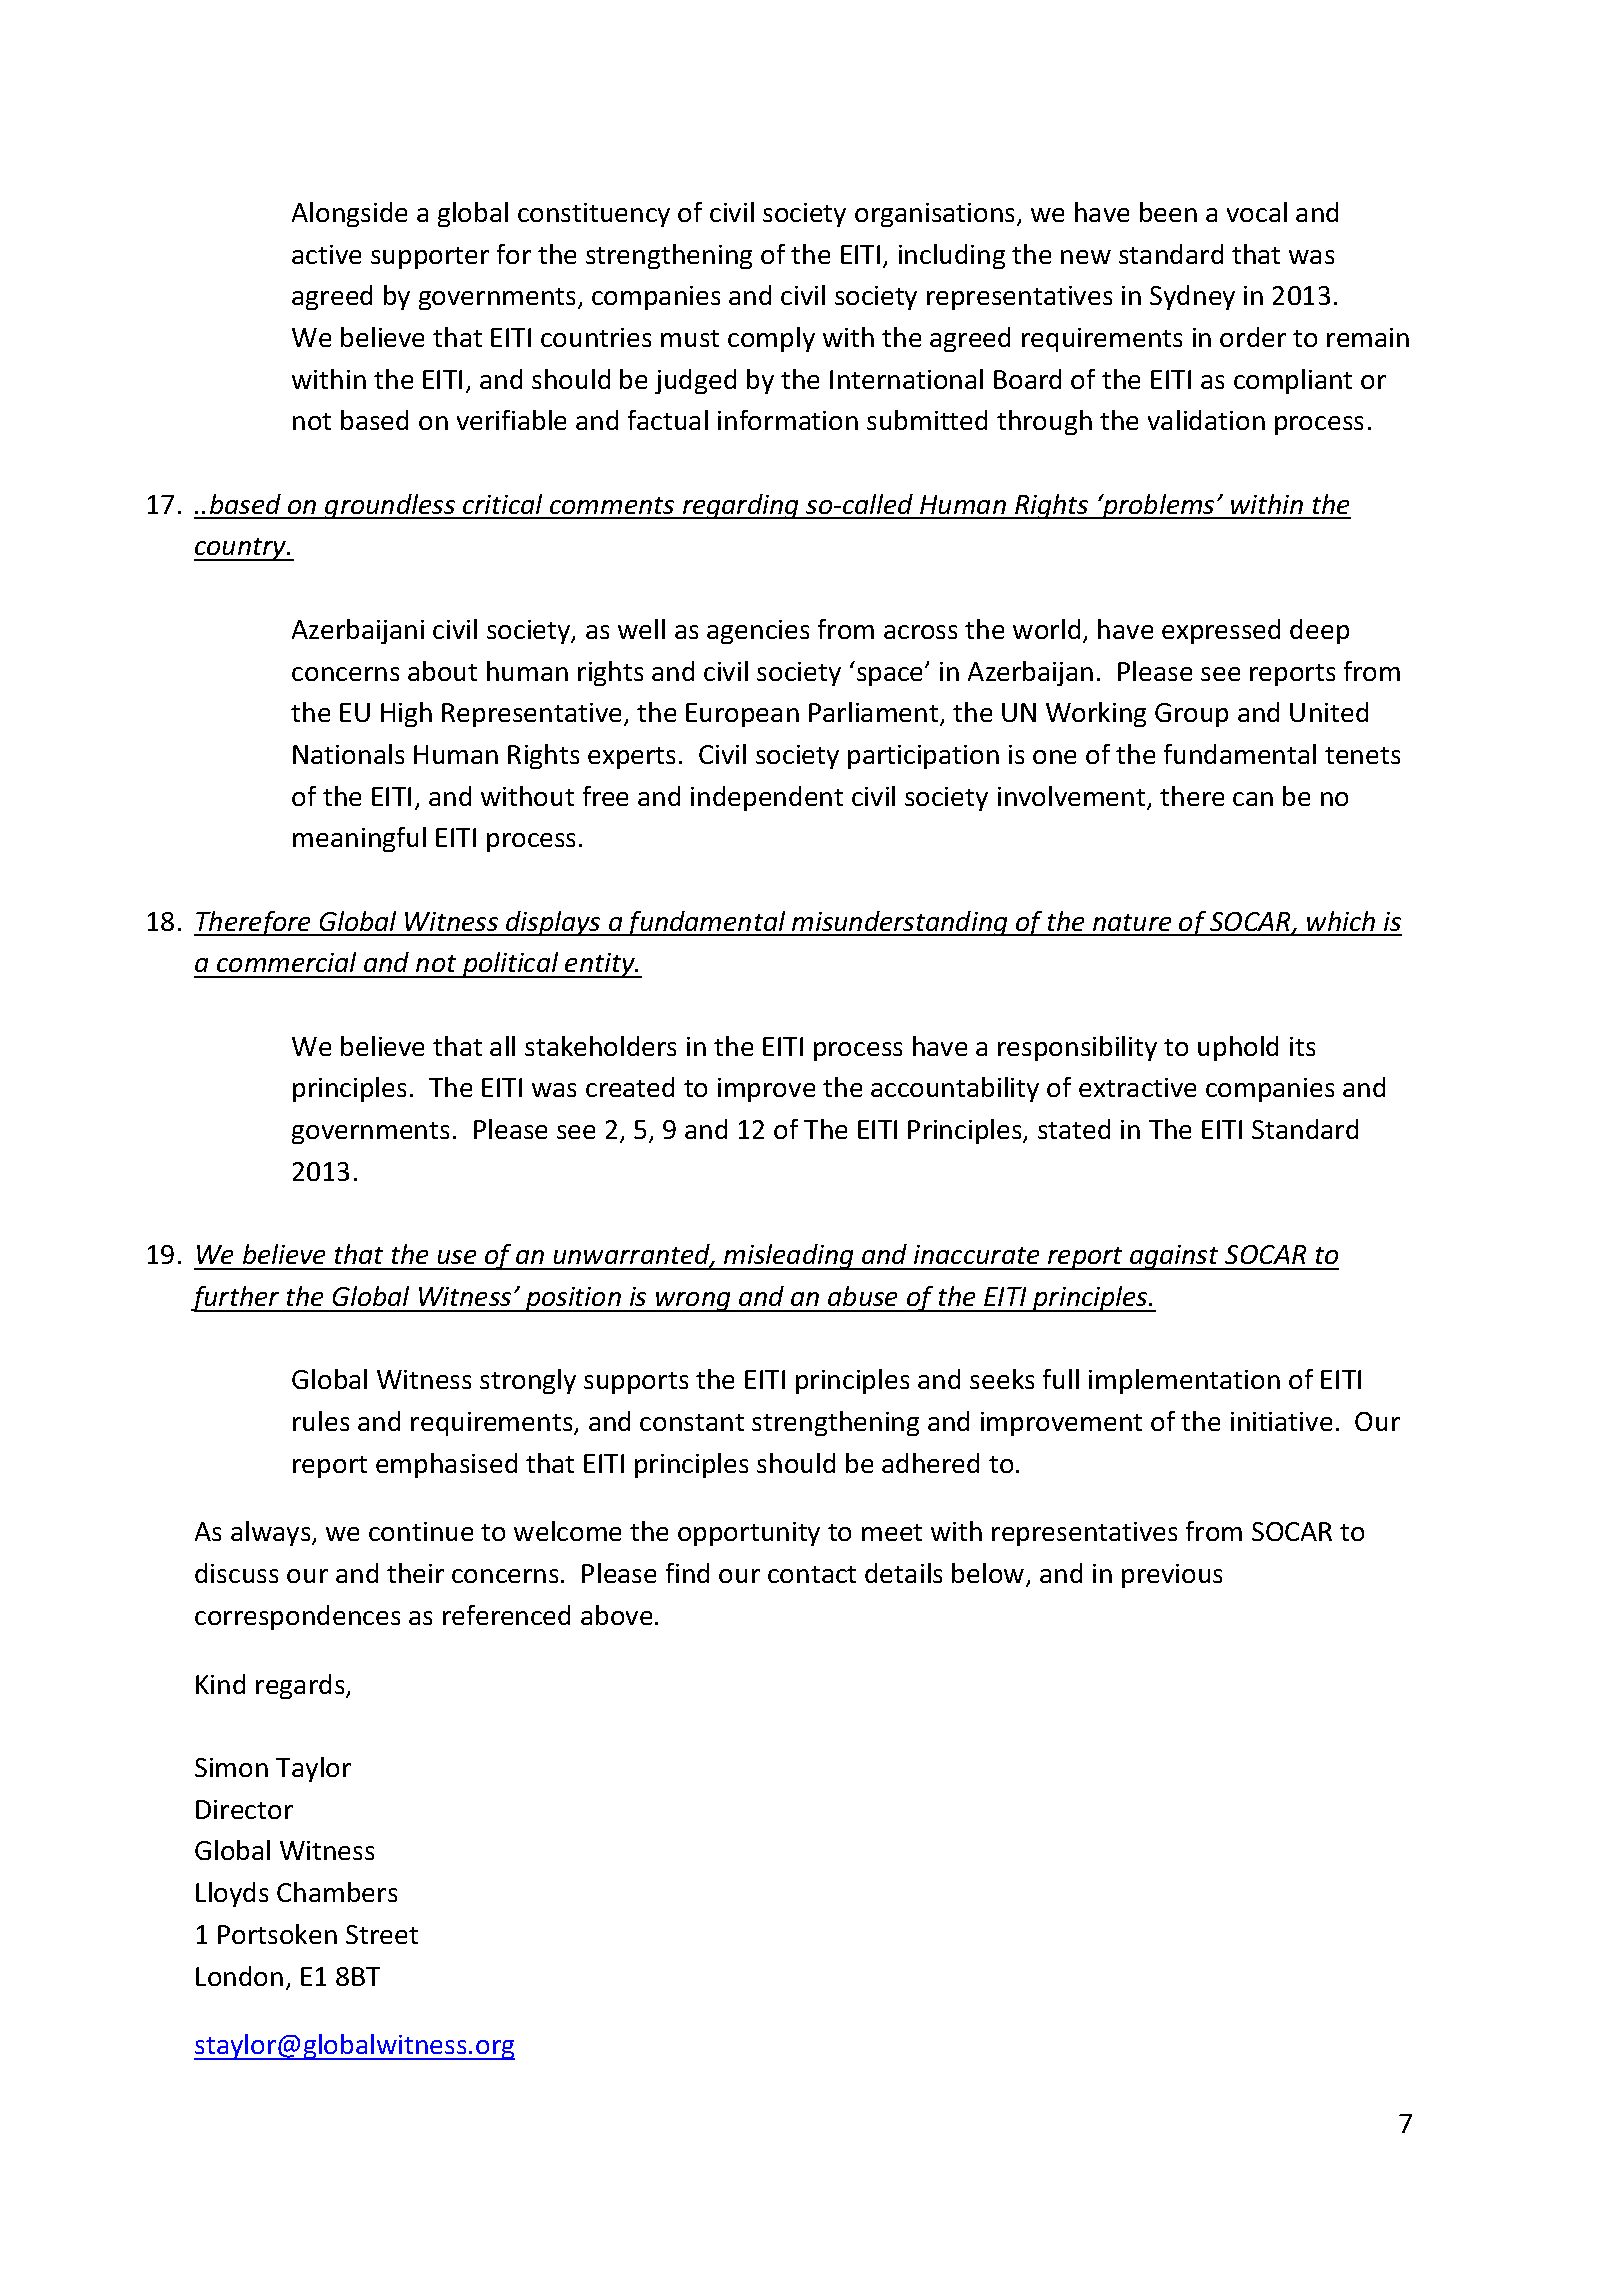  Describe the element at coordinates (1221, 631) in the document. I see `expressed` at that location.
